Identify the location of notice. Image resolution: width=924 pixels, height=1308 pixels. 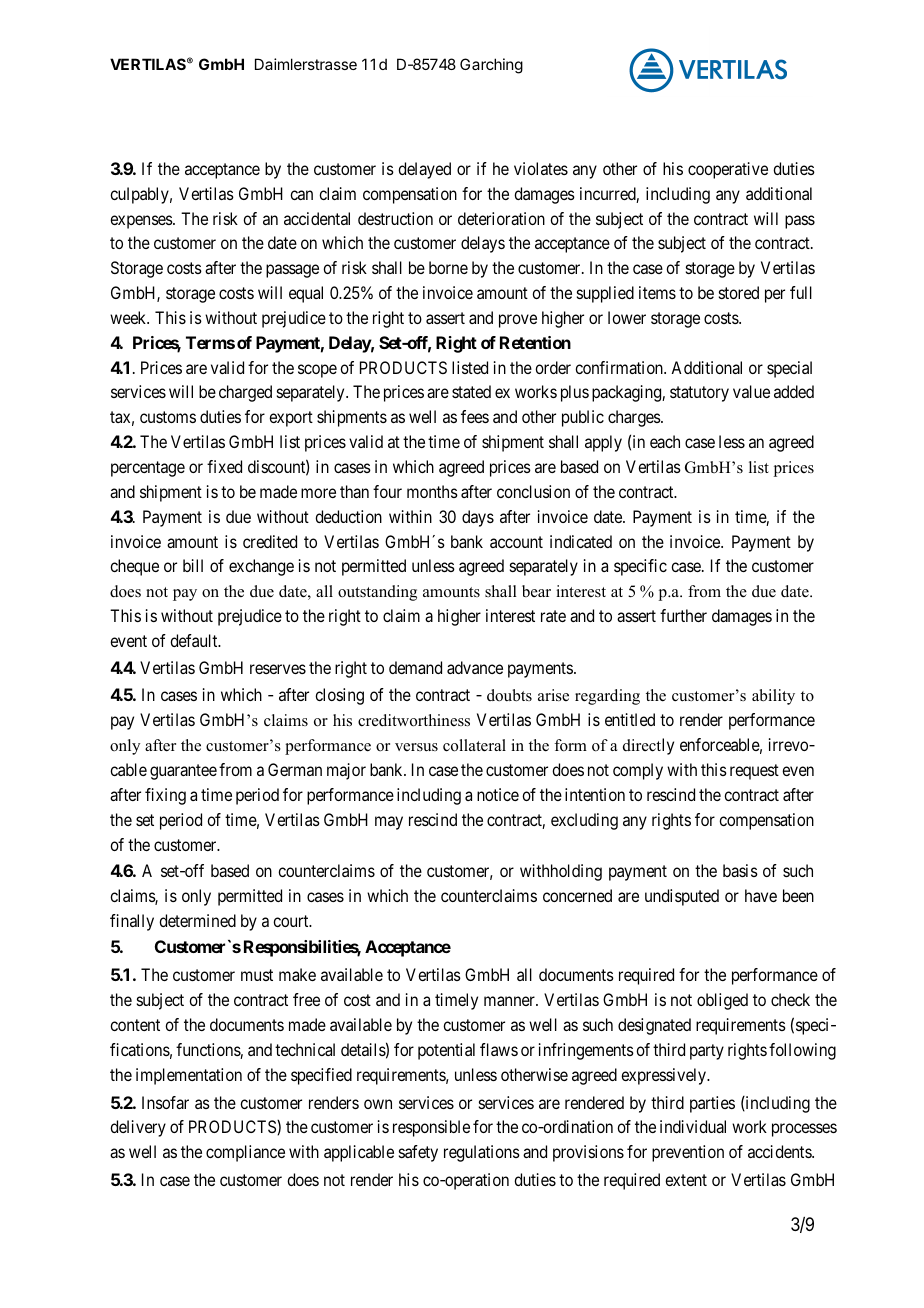
(498, 794).
